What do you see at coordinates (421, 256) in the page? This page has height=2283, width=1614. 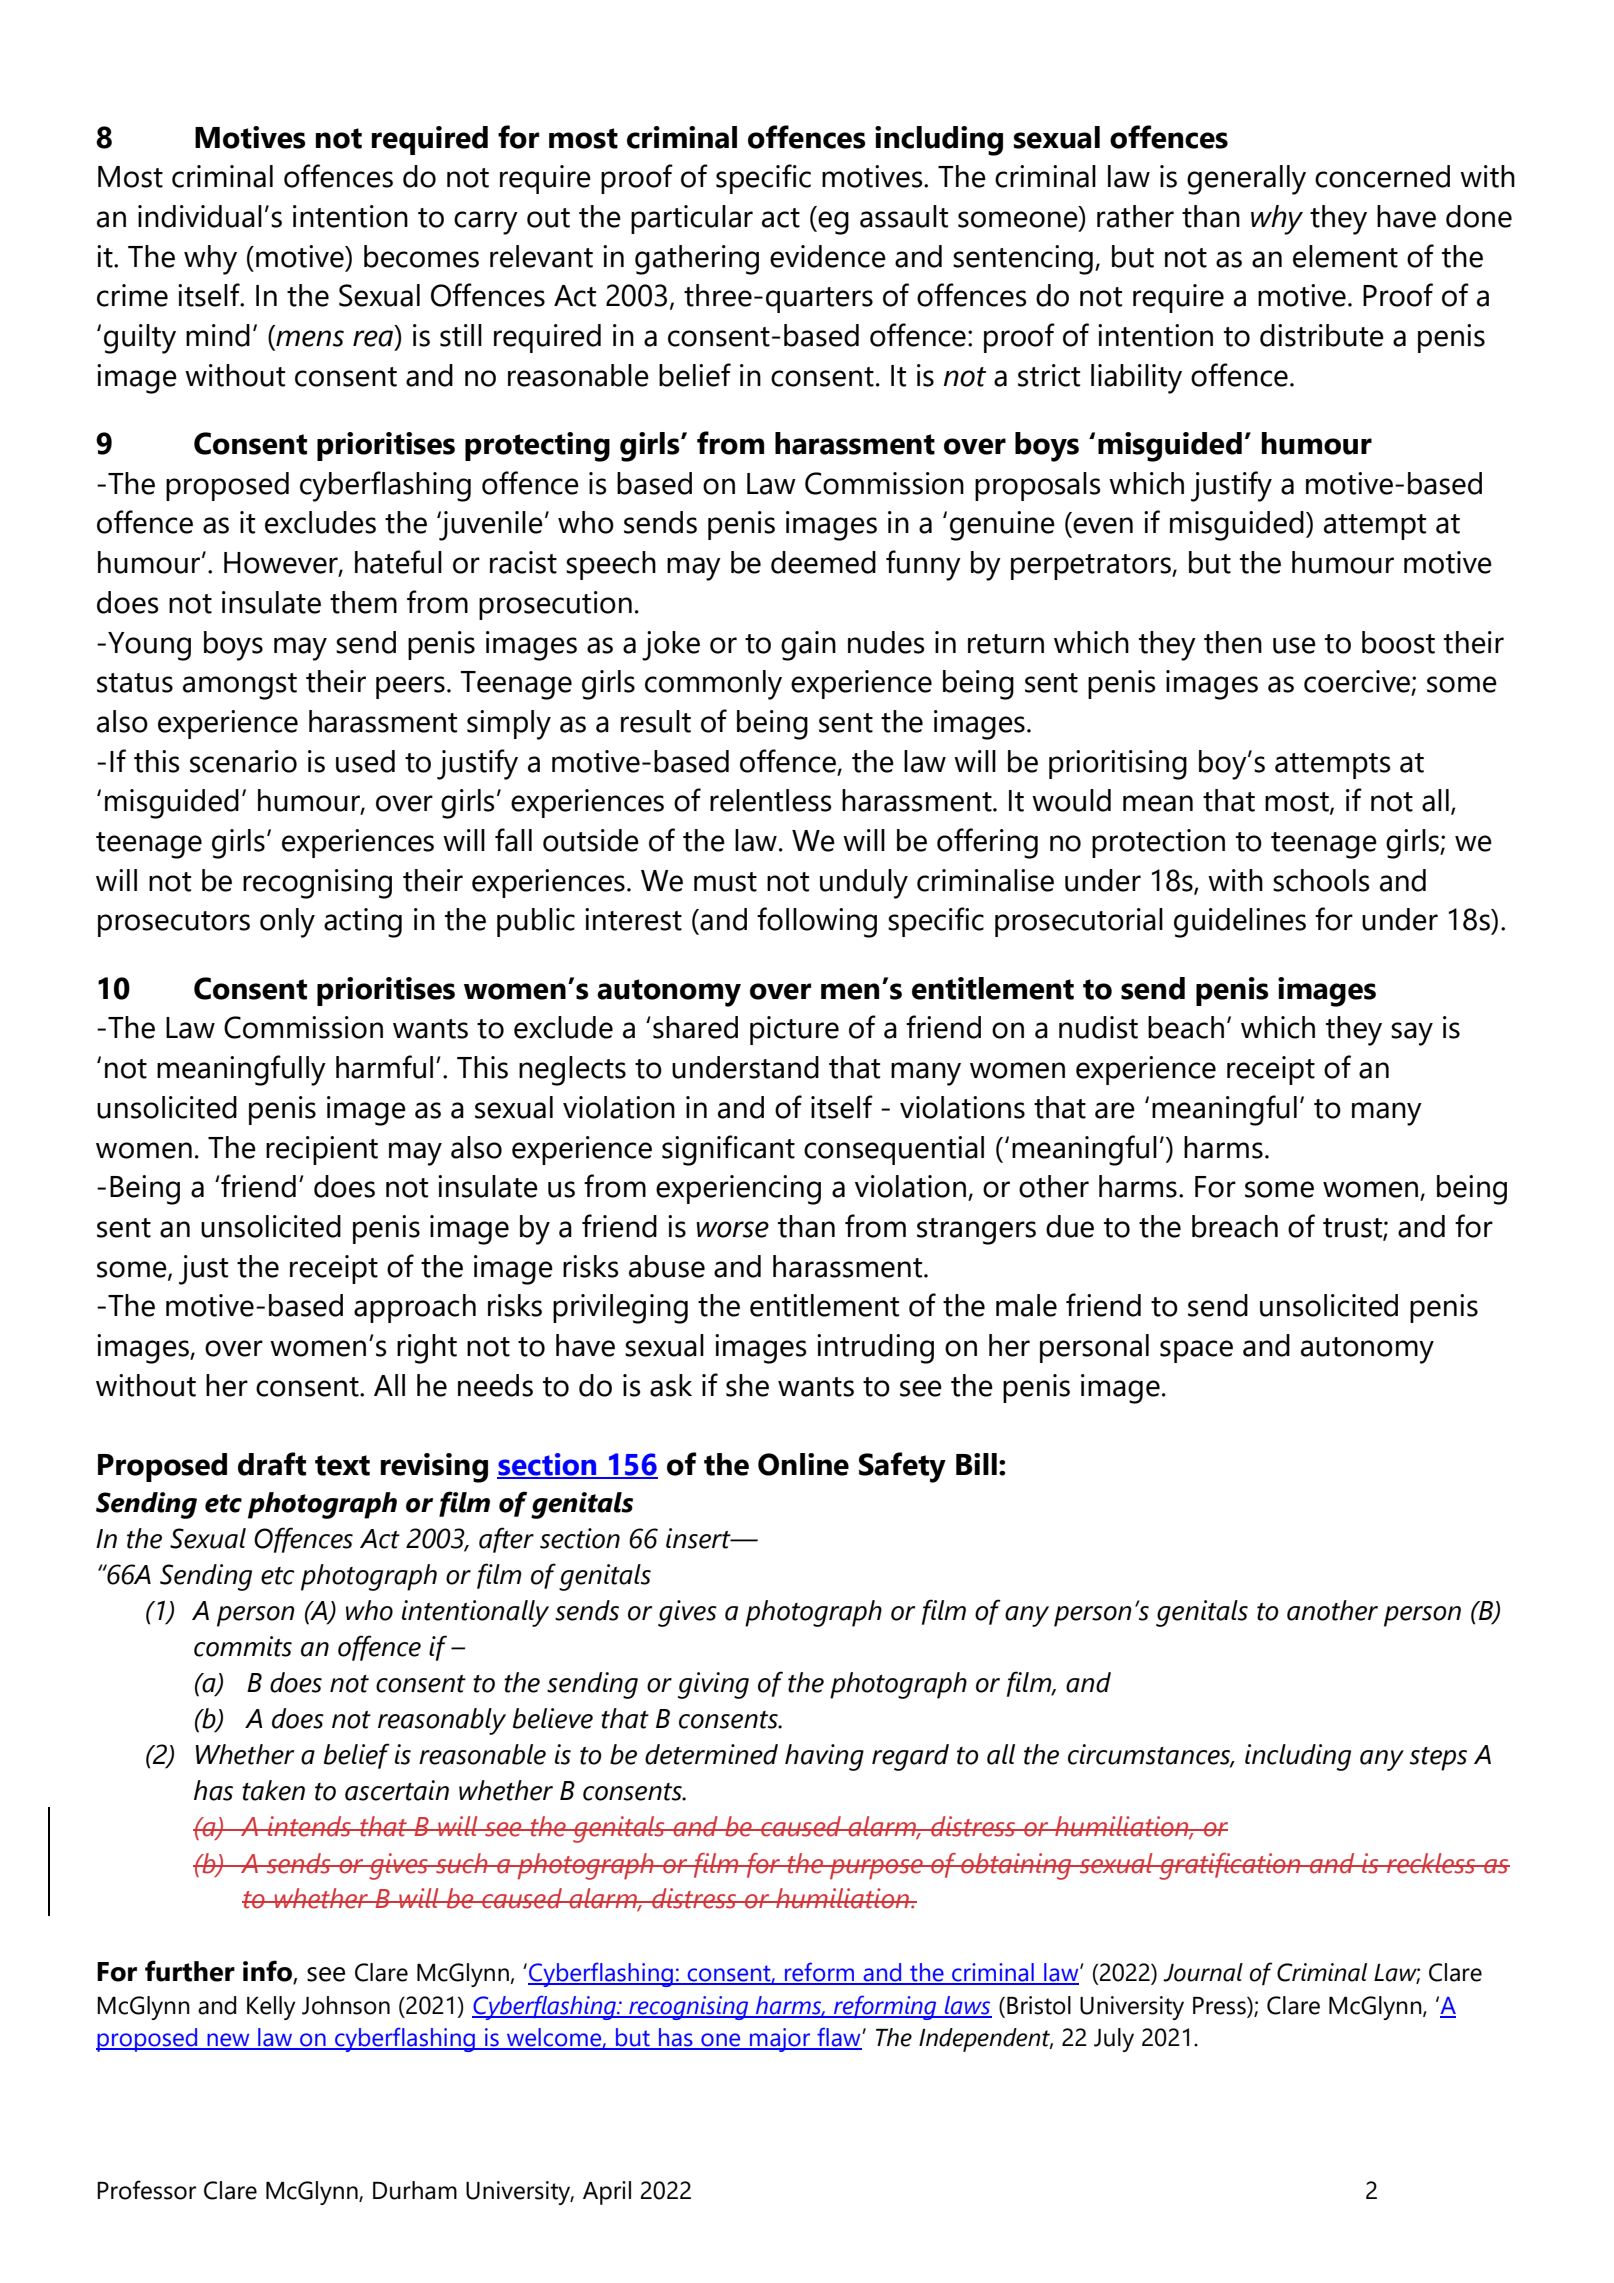 I see `becomes` at bounding box center [421, 256].
